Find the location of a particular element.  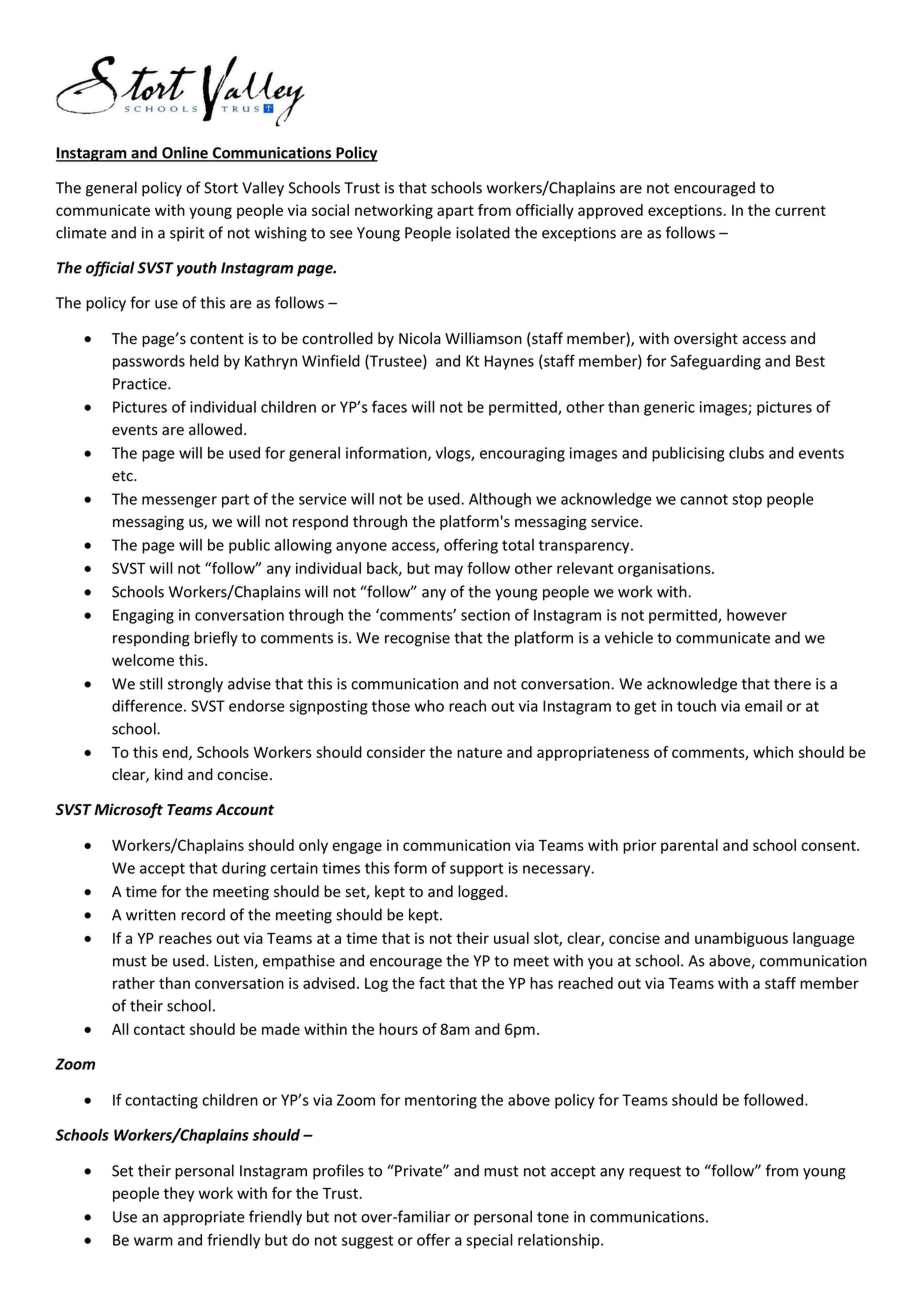

current is located at coordinates (800, 210).
